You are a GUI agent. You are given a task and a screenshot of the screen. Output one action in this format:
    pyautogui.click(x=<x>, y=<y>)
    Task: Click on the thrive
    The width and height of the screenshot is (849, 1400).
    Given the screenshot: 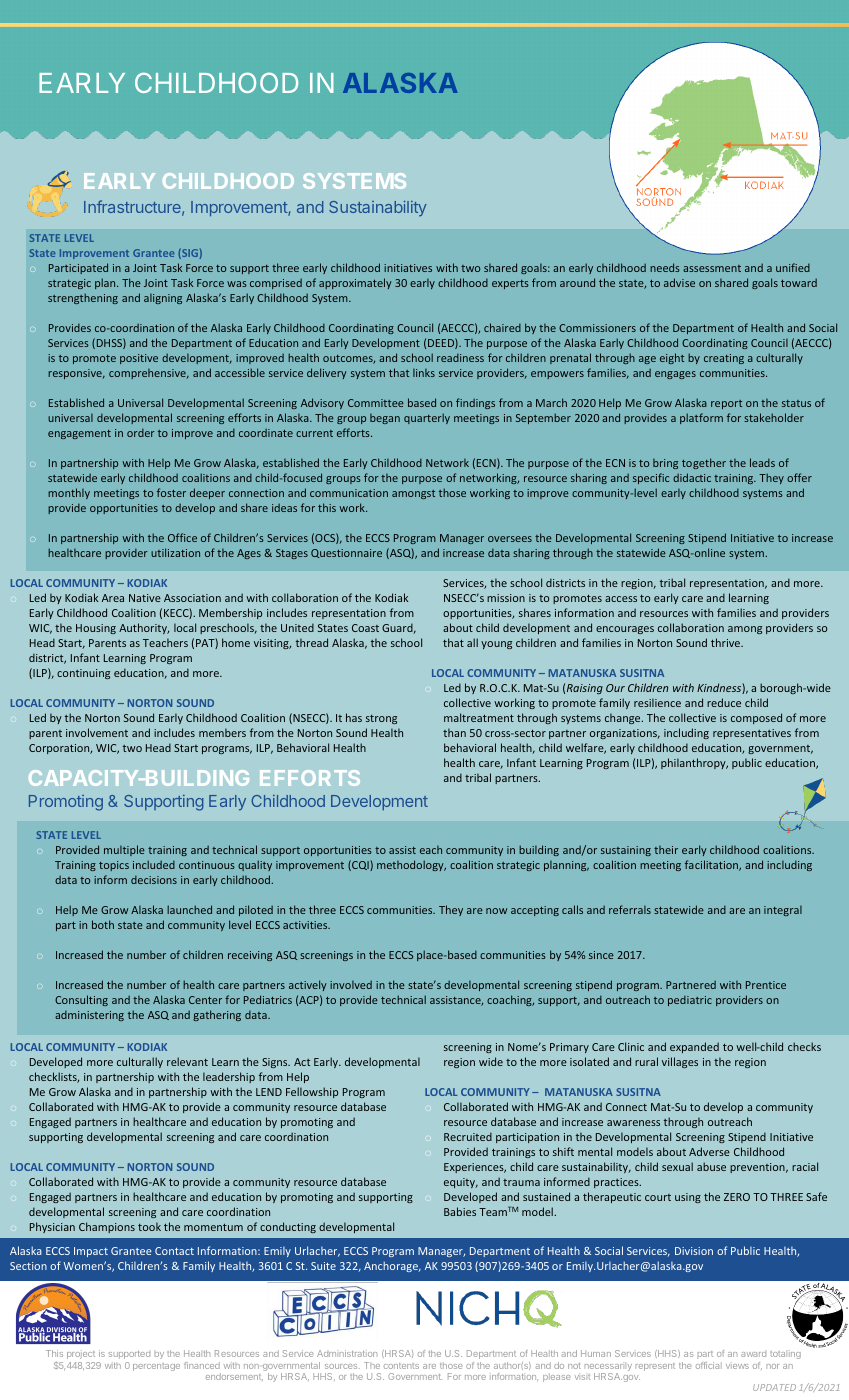 What is the action you would take?
    pyautogui.click(x=727, y=642)
